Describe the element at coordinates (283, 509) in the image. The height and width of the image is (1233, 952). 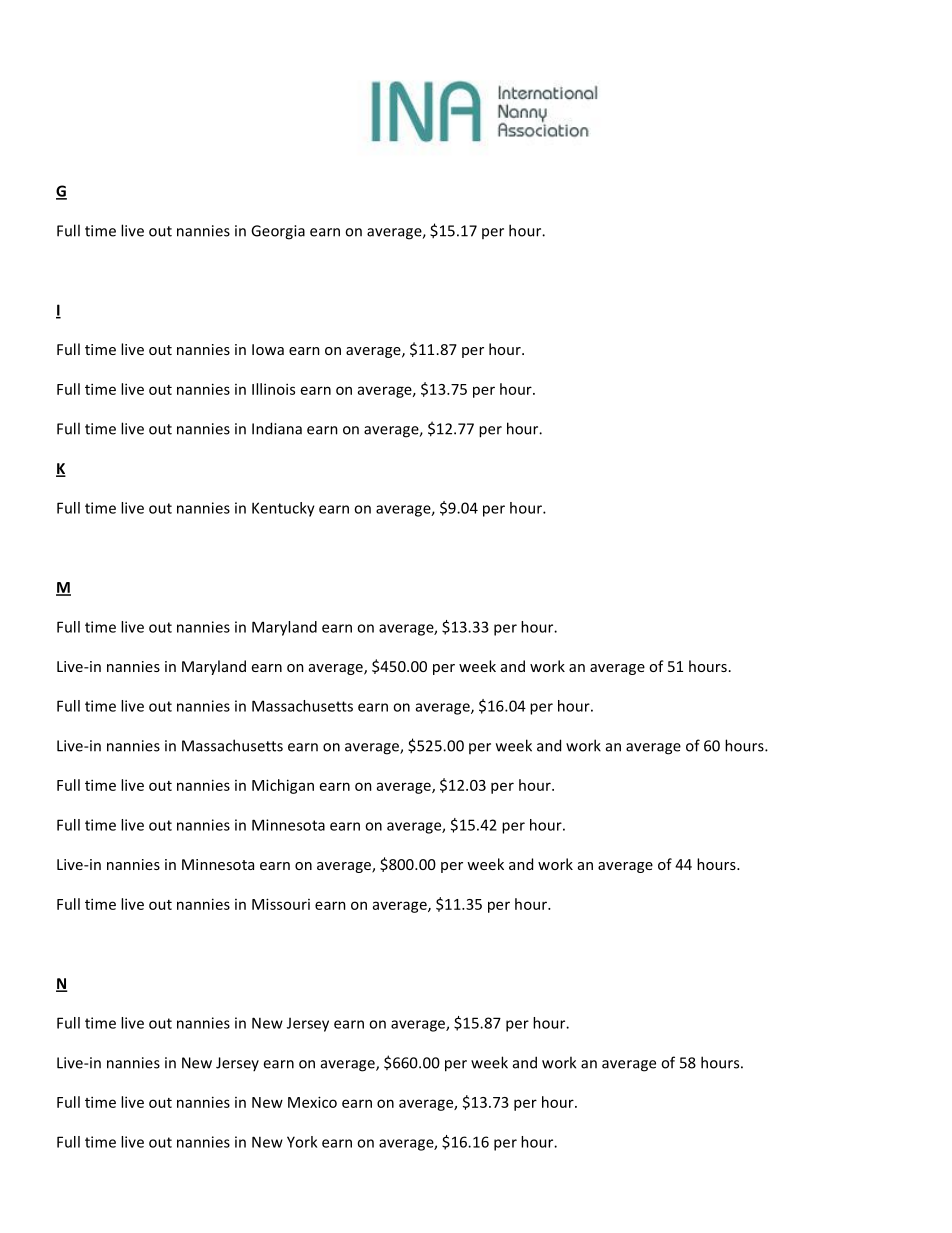
I see `Kentucky` at that location.
